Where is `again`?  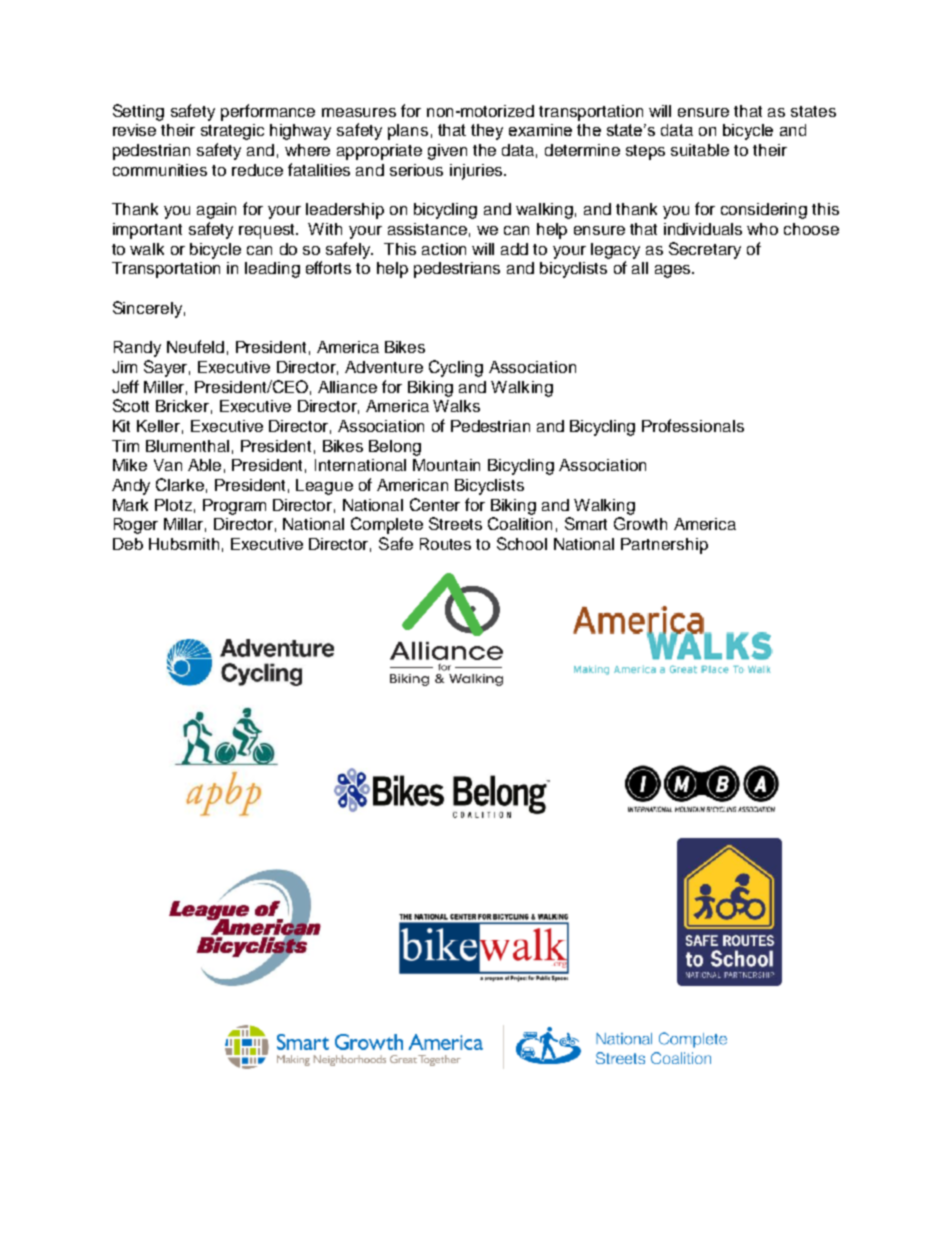
again is located at coordinates (216, 211).
